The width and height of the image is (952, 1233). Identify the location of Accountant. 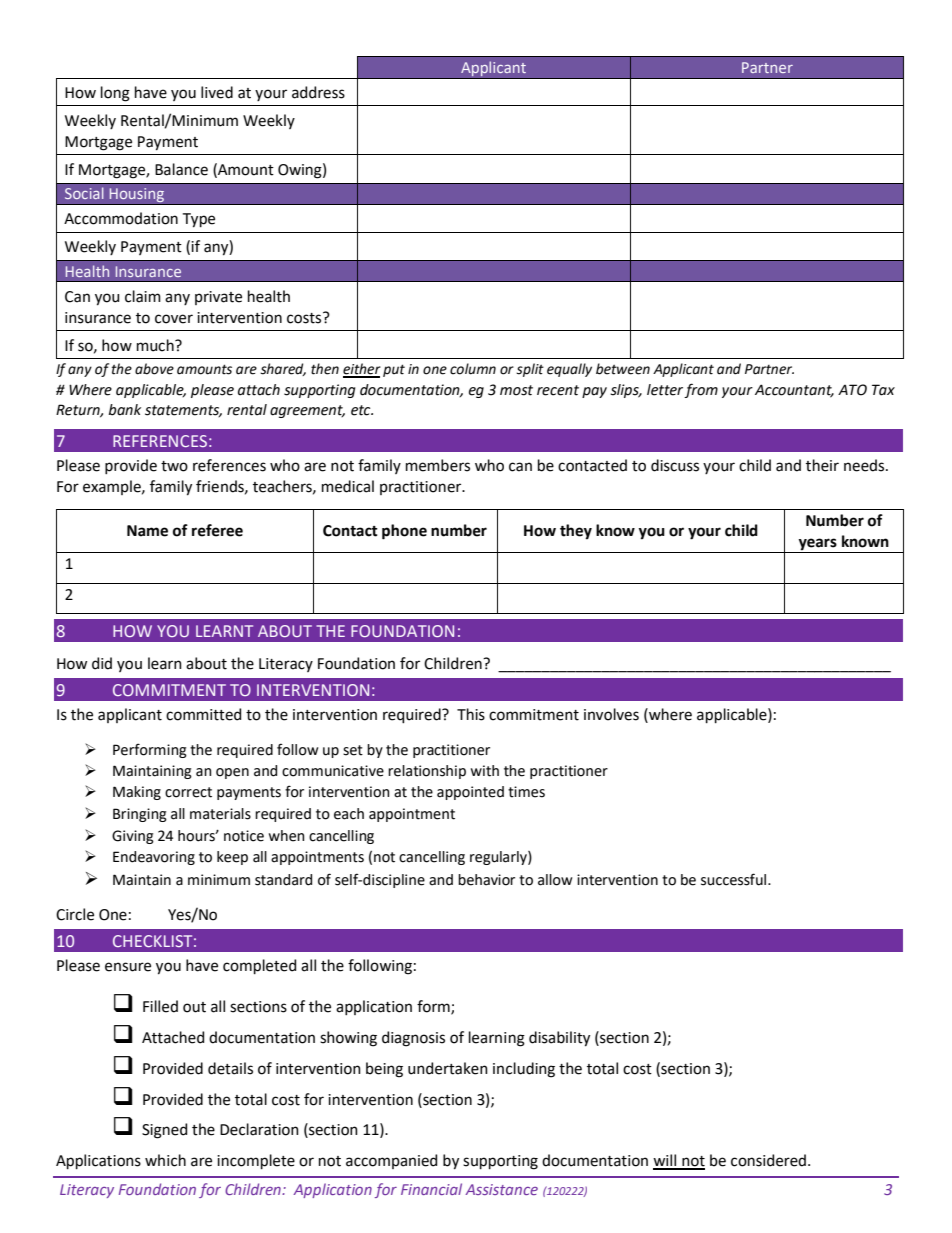
(794, 391).
